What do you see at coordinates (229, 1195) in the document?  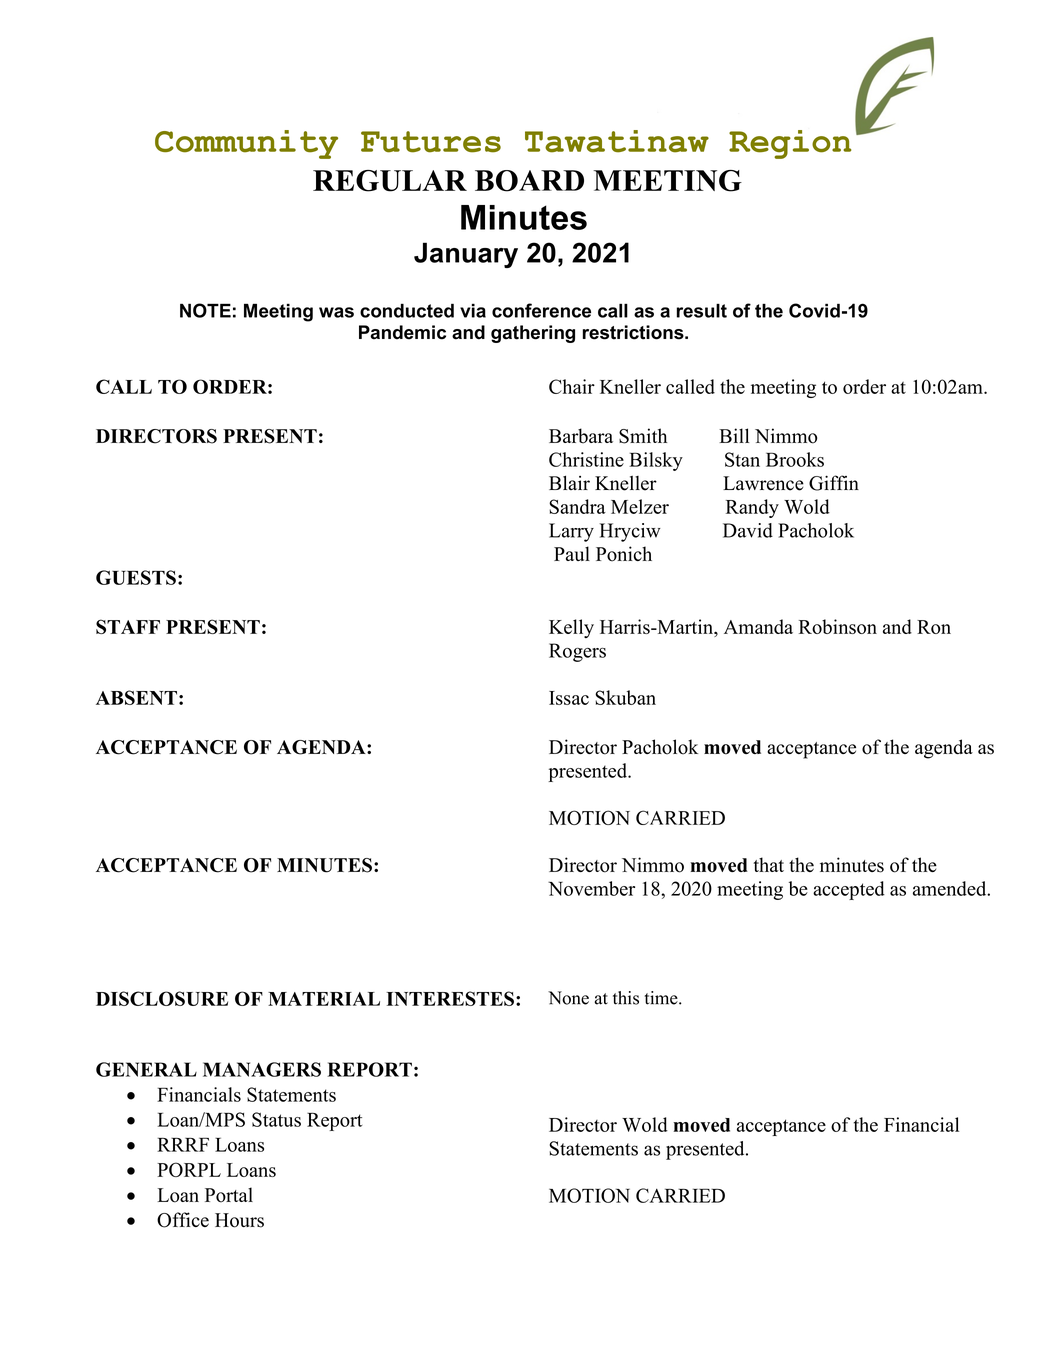 I see `Portal` at bounding box center [229, 1195].
